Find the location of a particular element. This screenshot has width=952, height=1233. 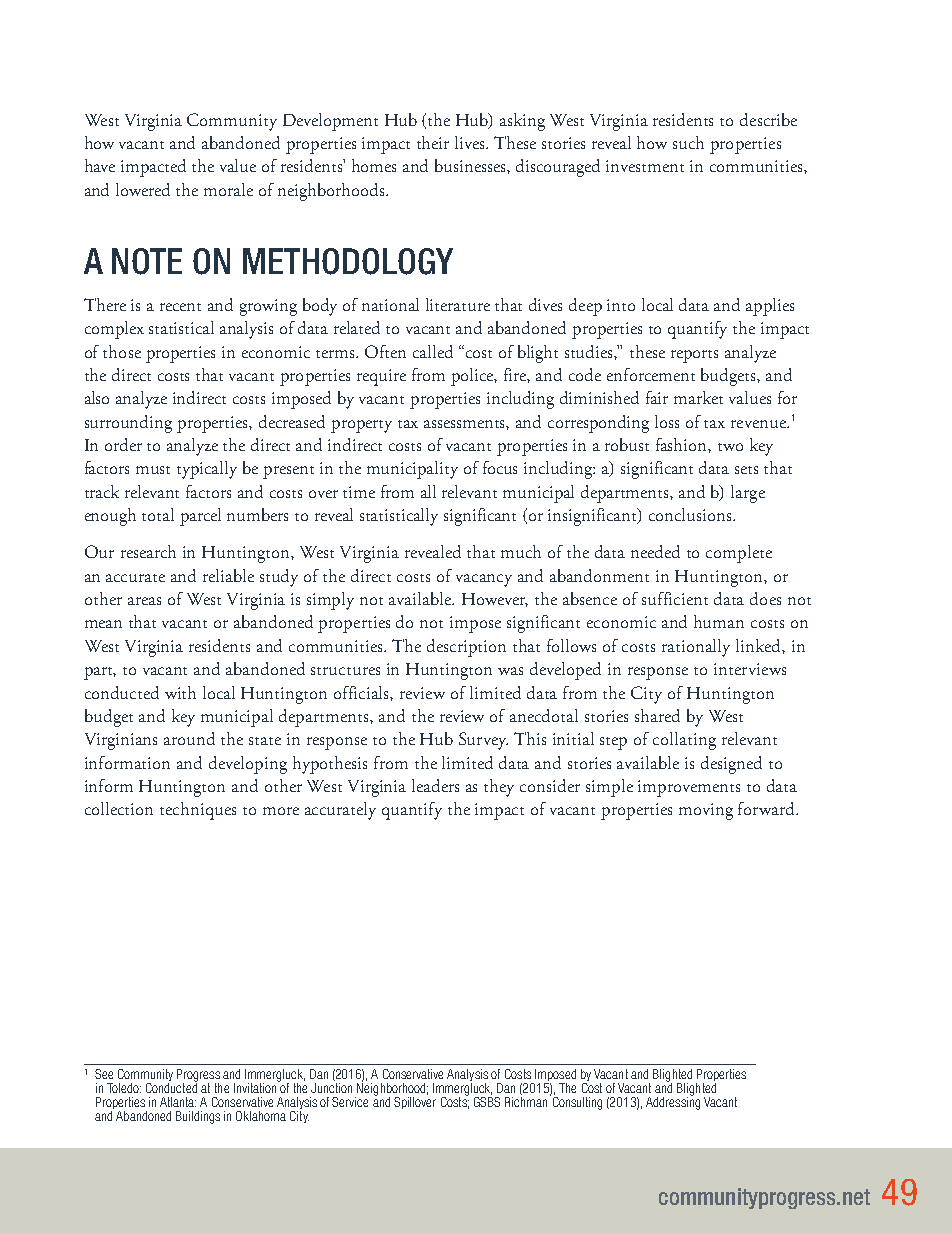

areas is located at coordinates (144, 601).
